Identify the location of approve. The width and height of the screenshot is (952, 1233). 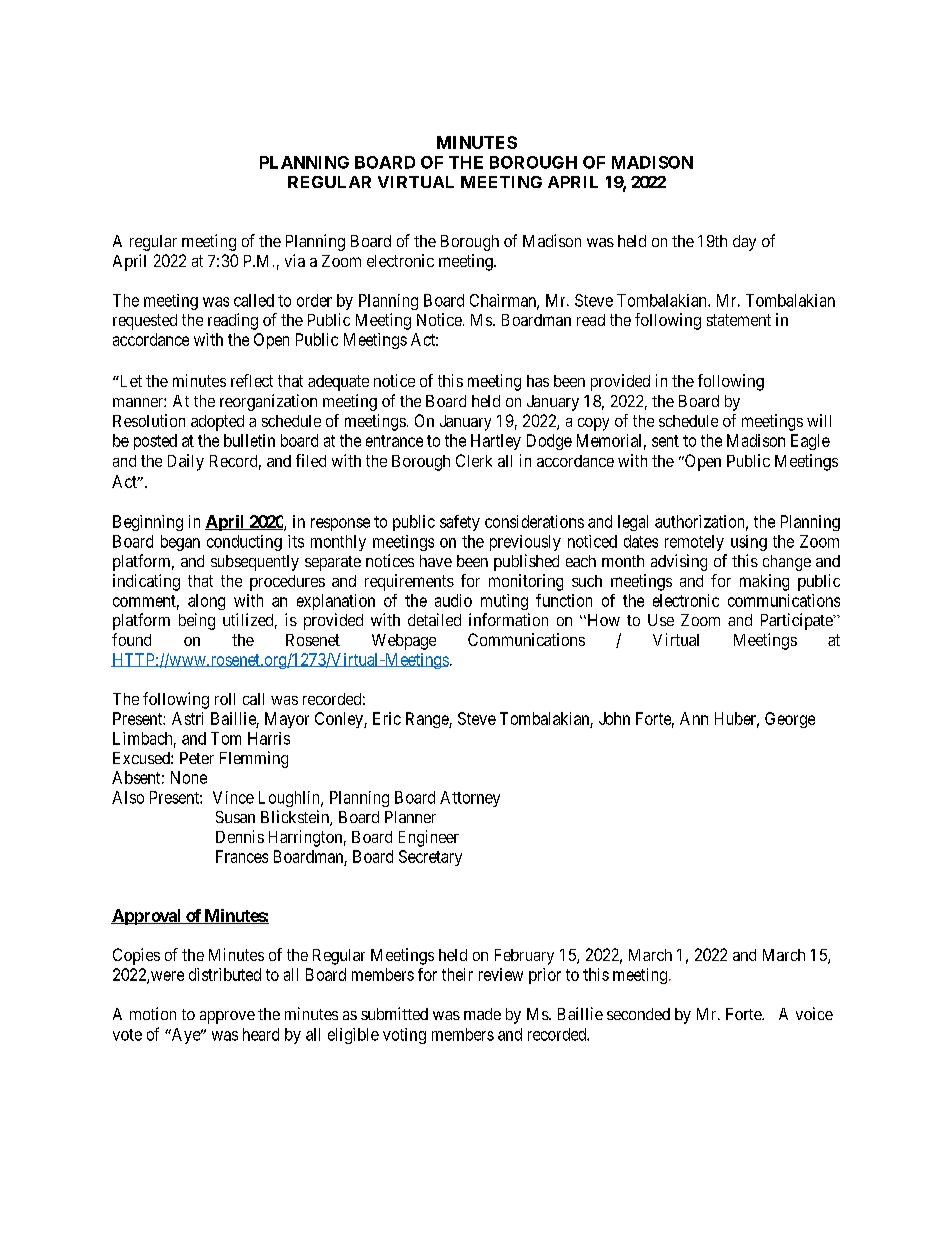
(227, 1017).
